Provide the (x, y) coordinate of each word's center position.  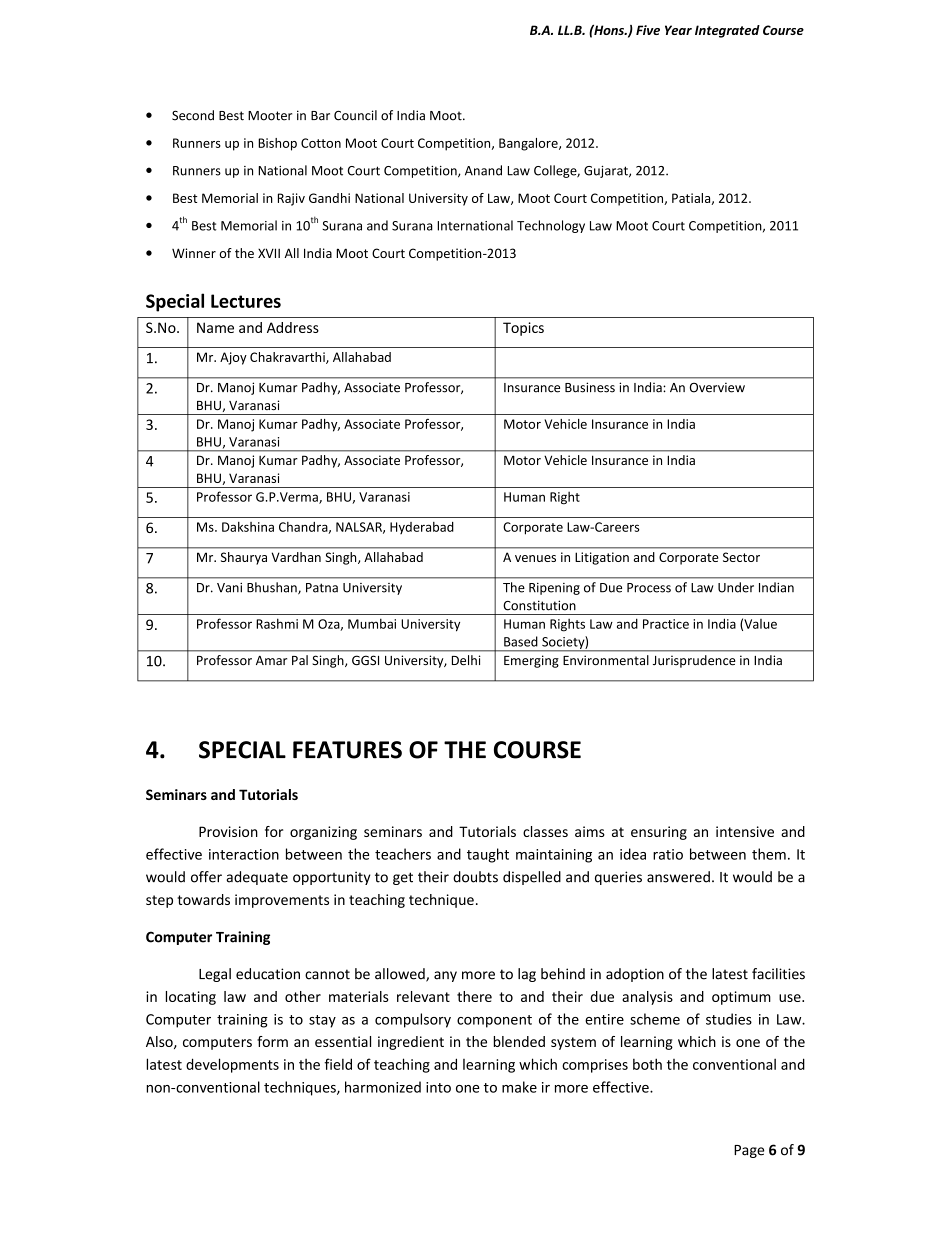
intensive (745, 831)
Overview (717, 387)
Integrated (727, 31)
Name (215, 327)
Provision (228, 831)
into (438, 1087)
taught (488, 855)
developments (232, 1065)
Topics (523, 329)
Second (193, 115)
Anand (483, 170)
